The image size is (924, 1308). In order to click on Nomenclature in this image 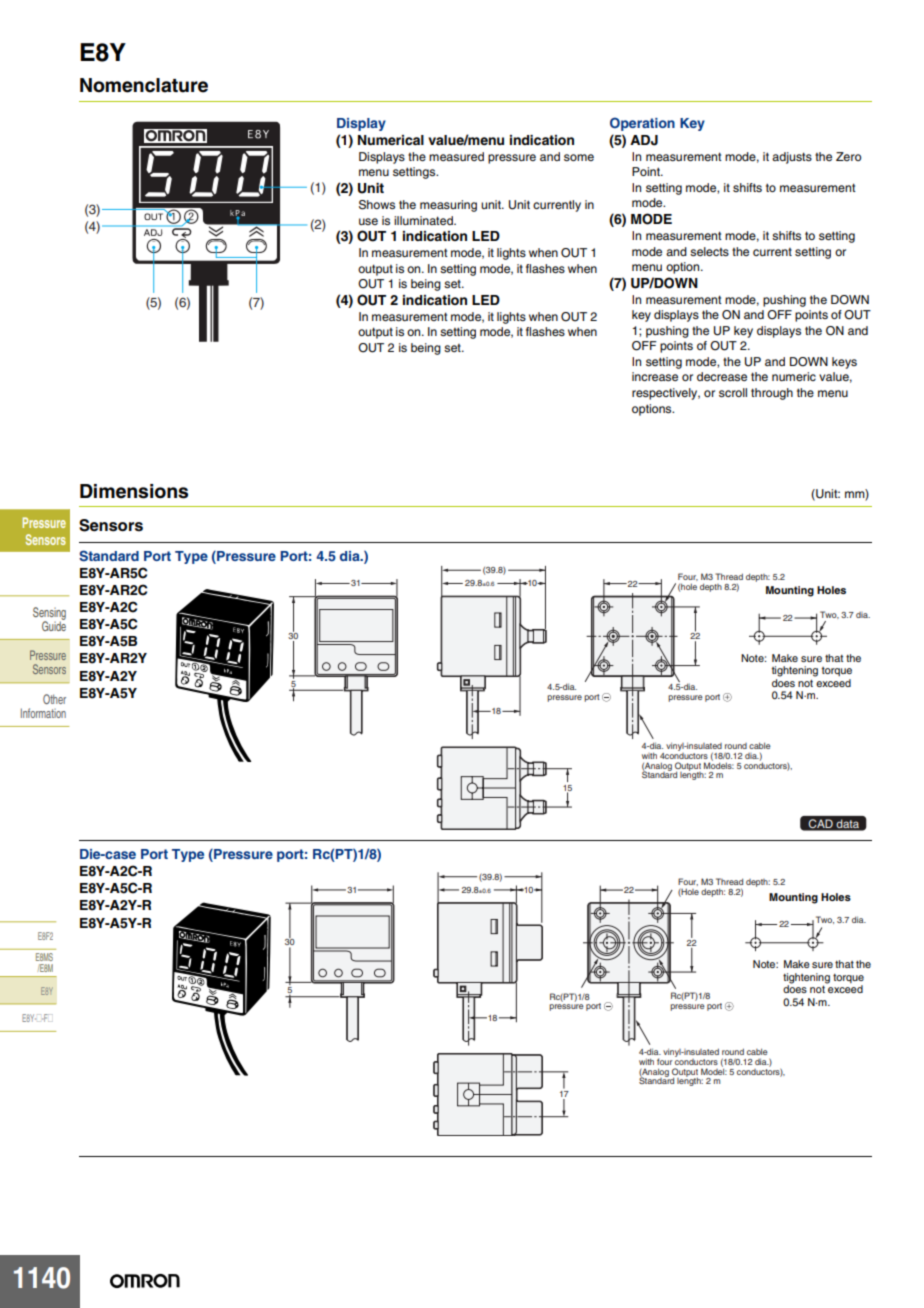, I will do `click(144, 85)`.
